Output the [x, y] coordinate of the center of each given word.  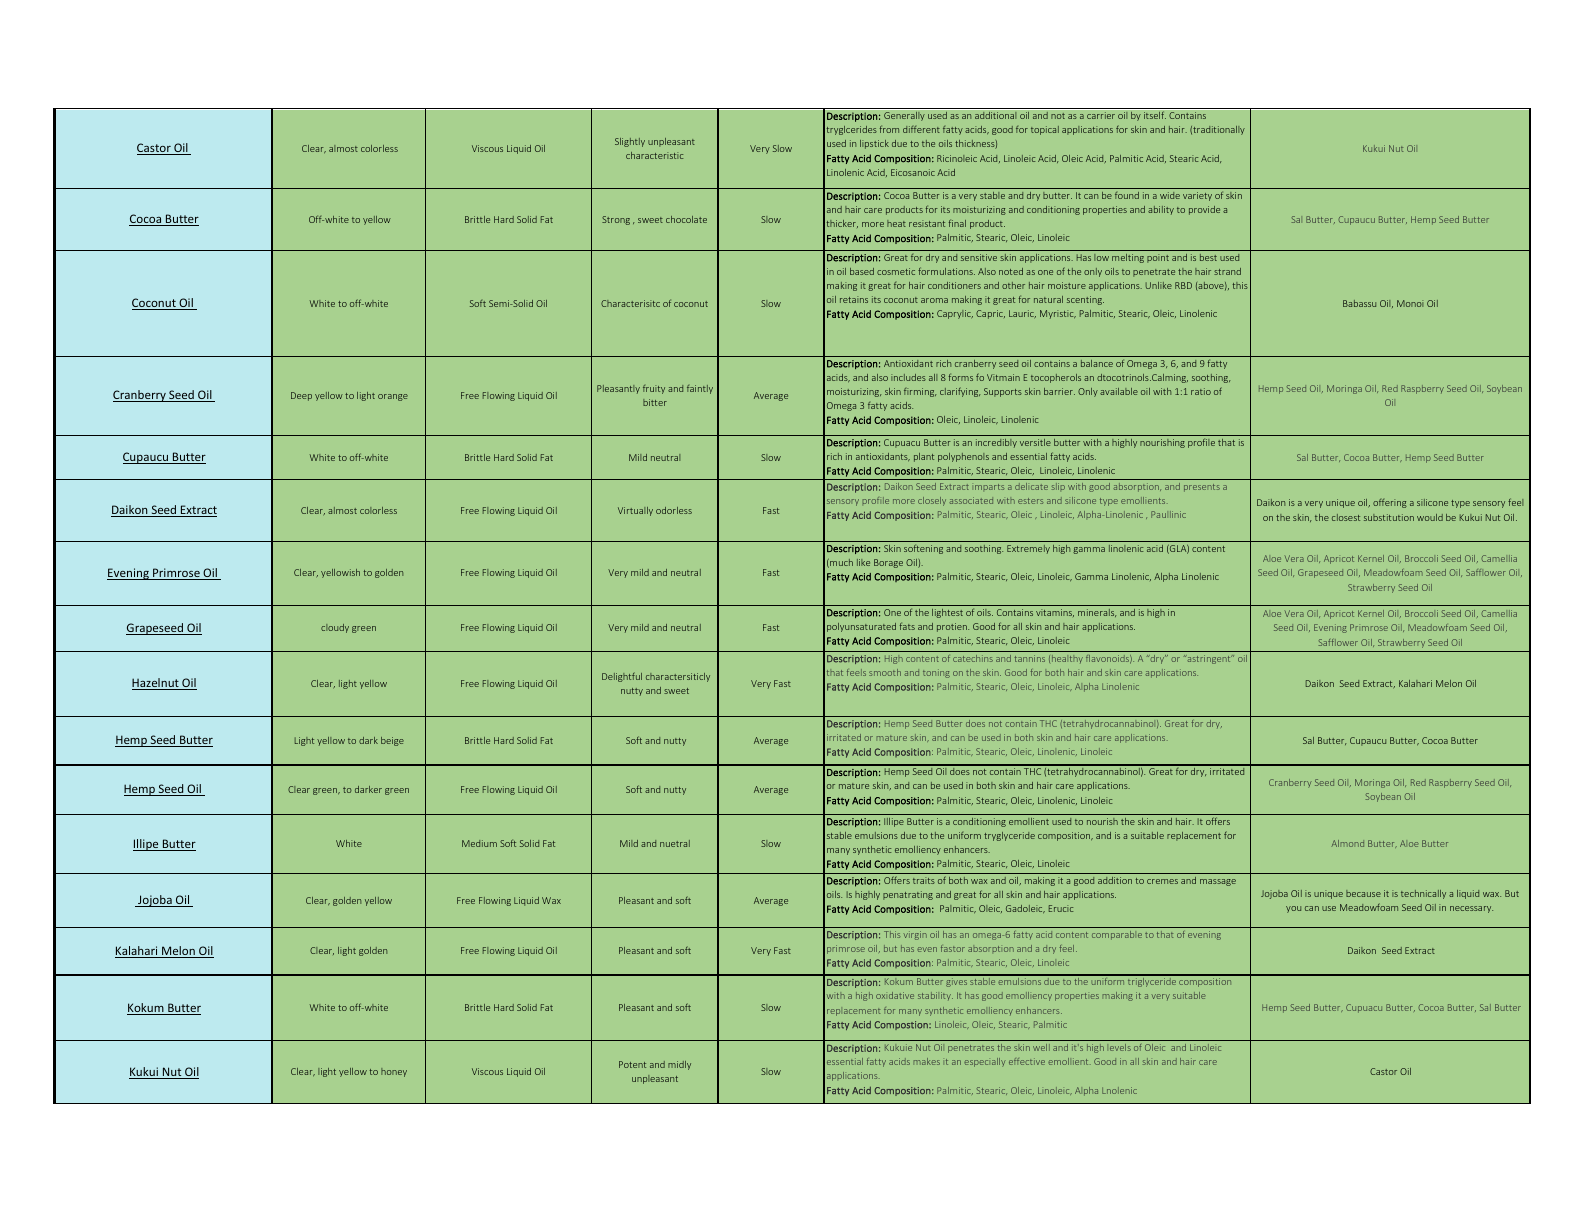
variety [1197, 196]
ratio [1201, 391]
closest [1346, 517]
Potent [632, 1064]
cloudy [335, 628]
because [1363, 893]
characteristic [654, 155]
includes [908, 377]
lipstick [874, 144]
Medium [479, 843]
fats [907, 626]
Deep [301, 396]
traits [924, 880]
